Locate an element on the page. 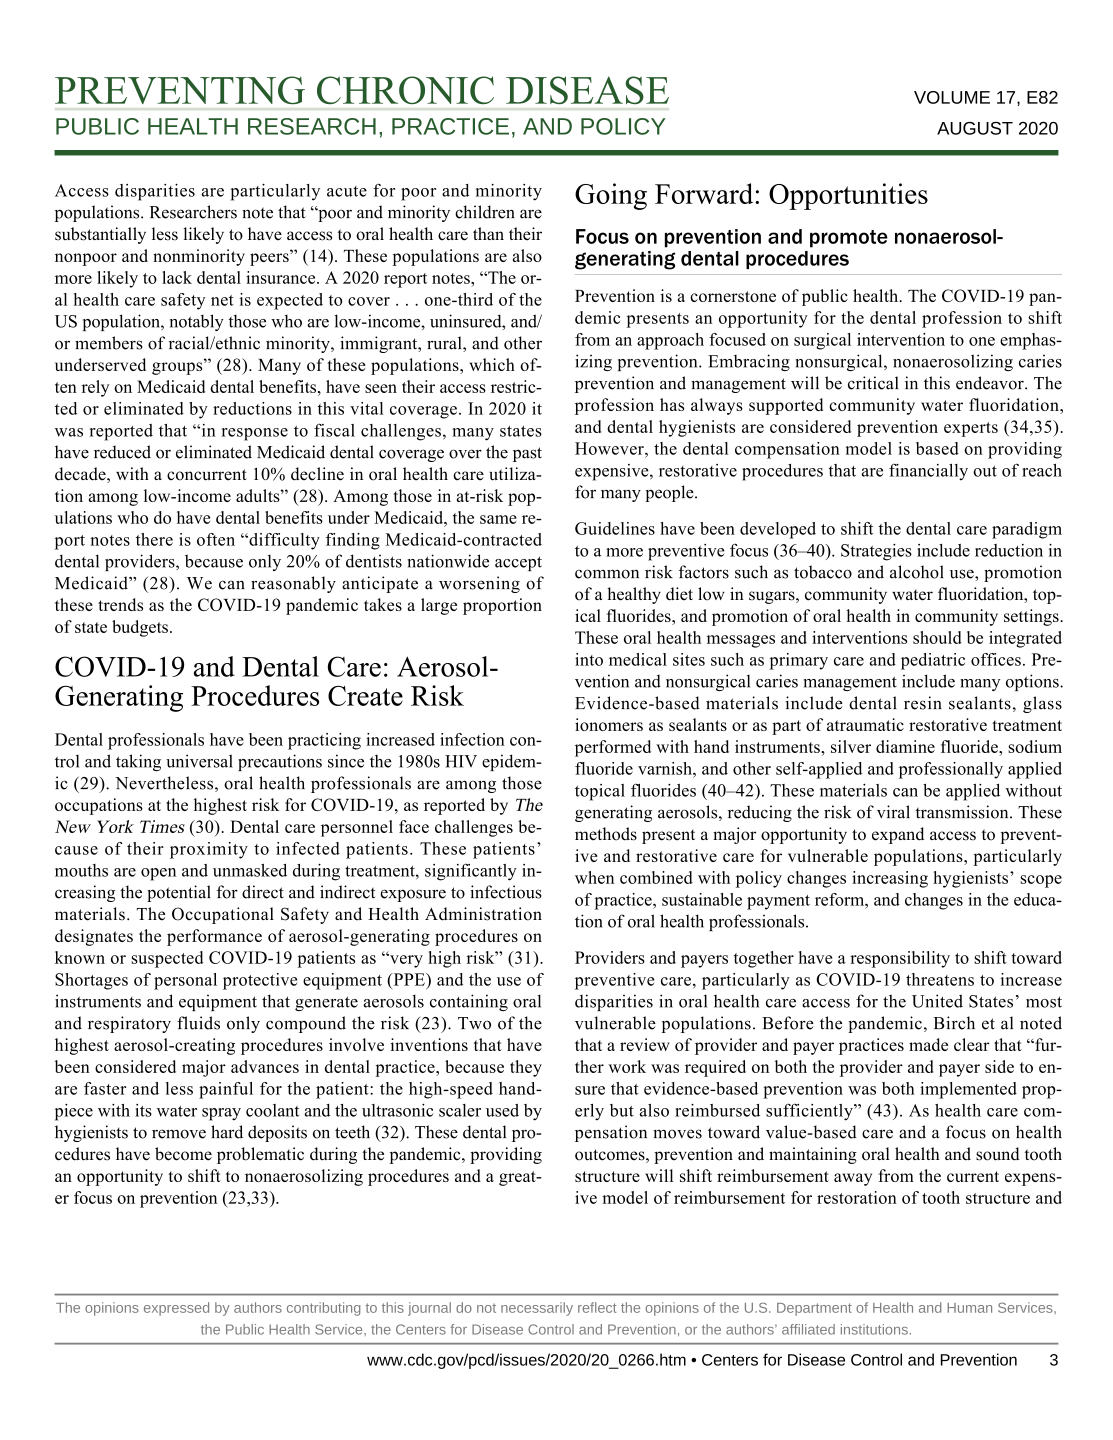  expressed is located at coordinates (176, 1309).
